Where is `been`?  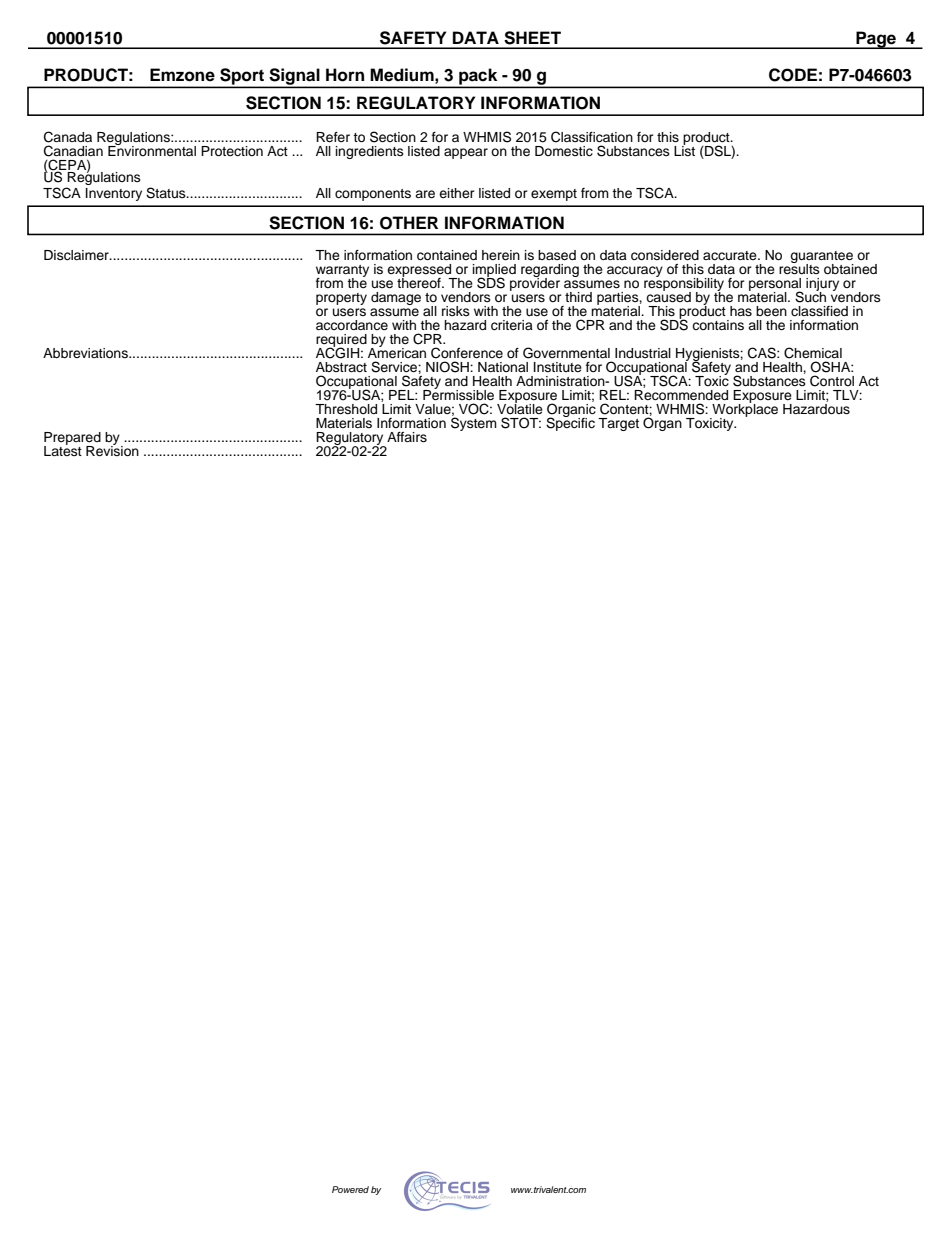
been is located at coordinates (771, 311).
